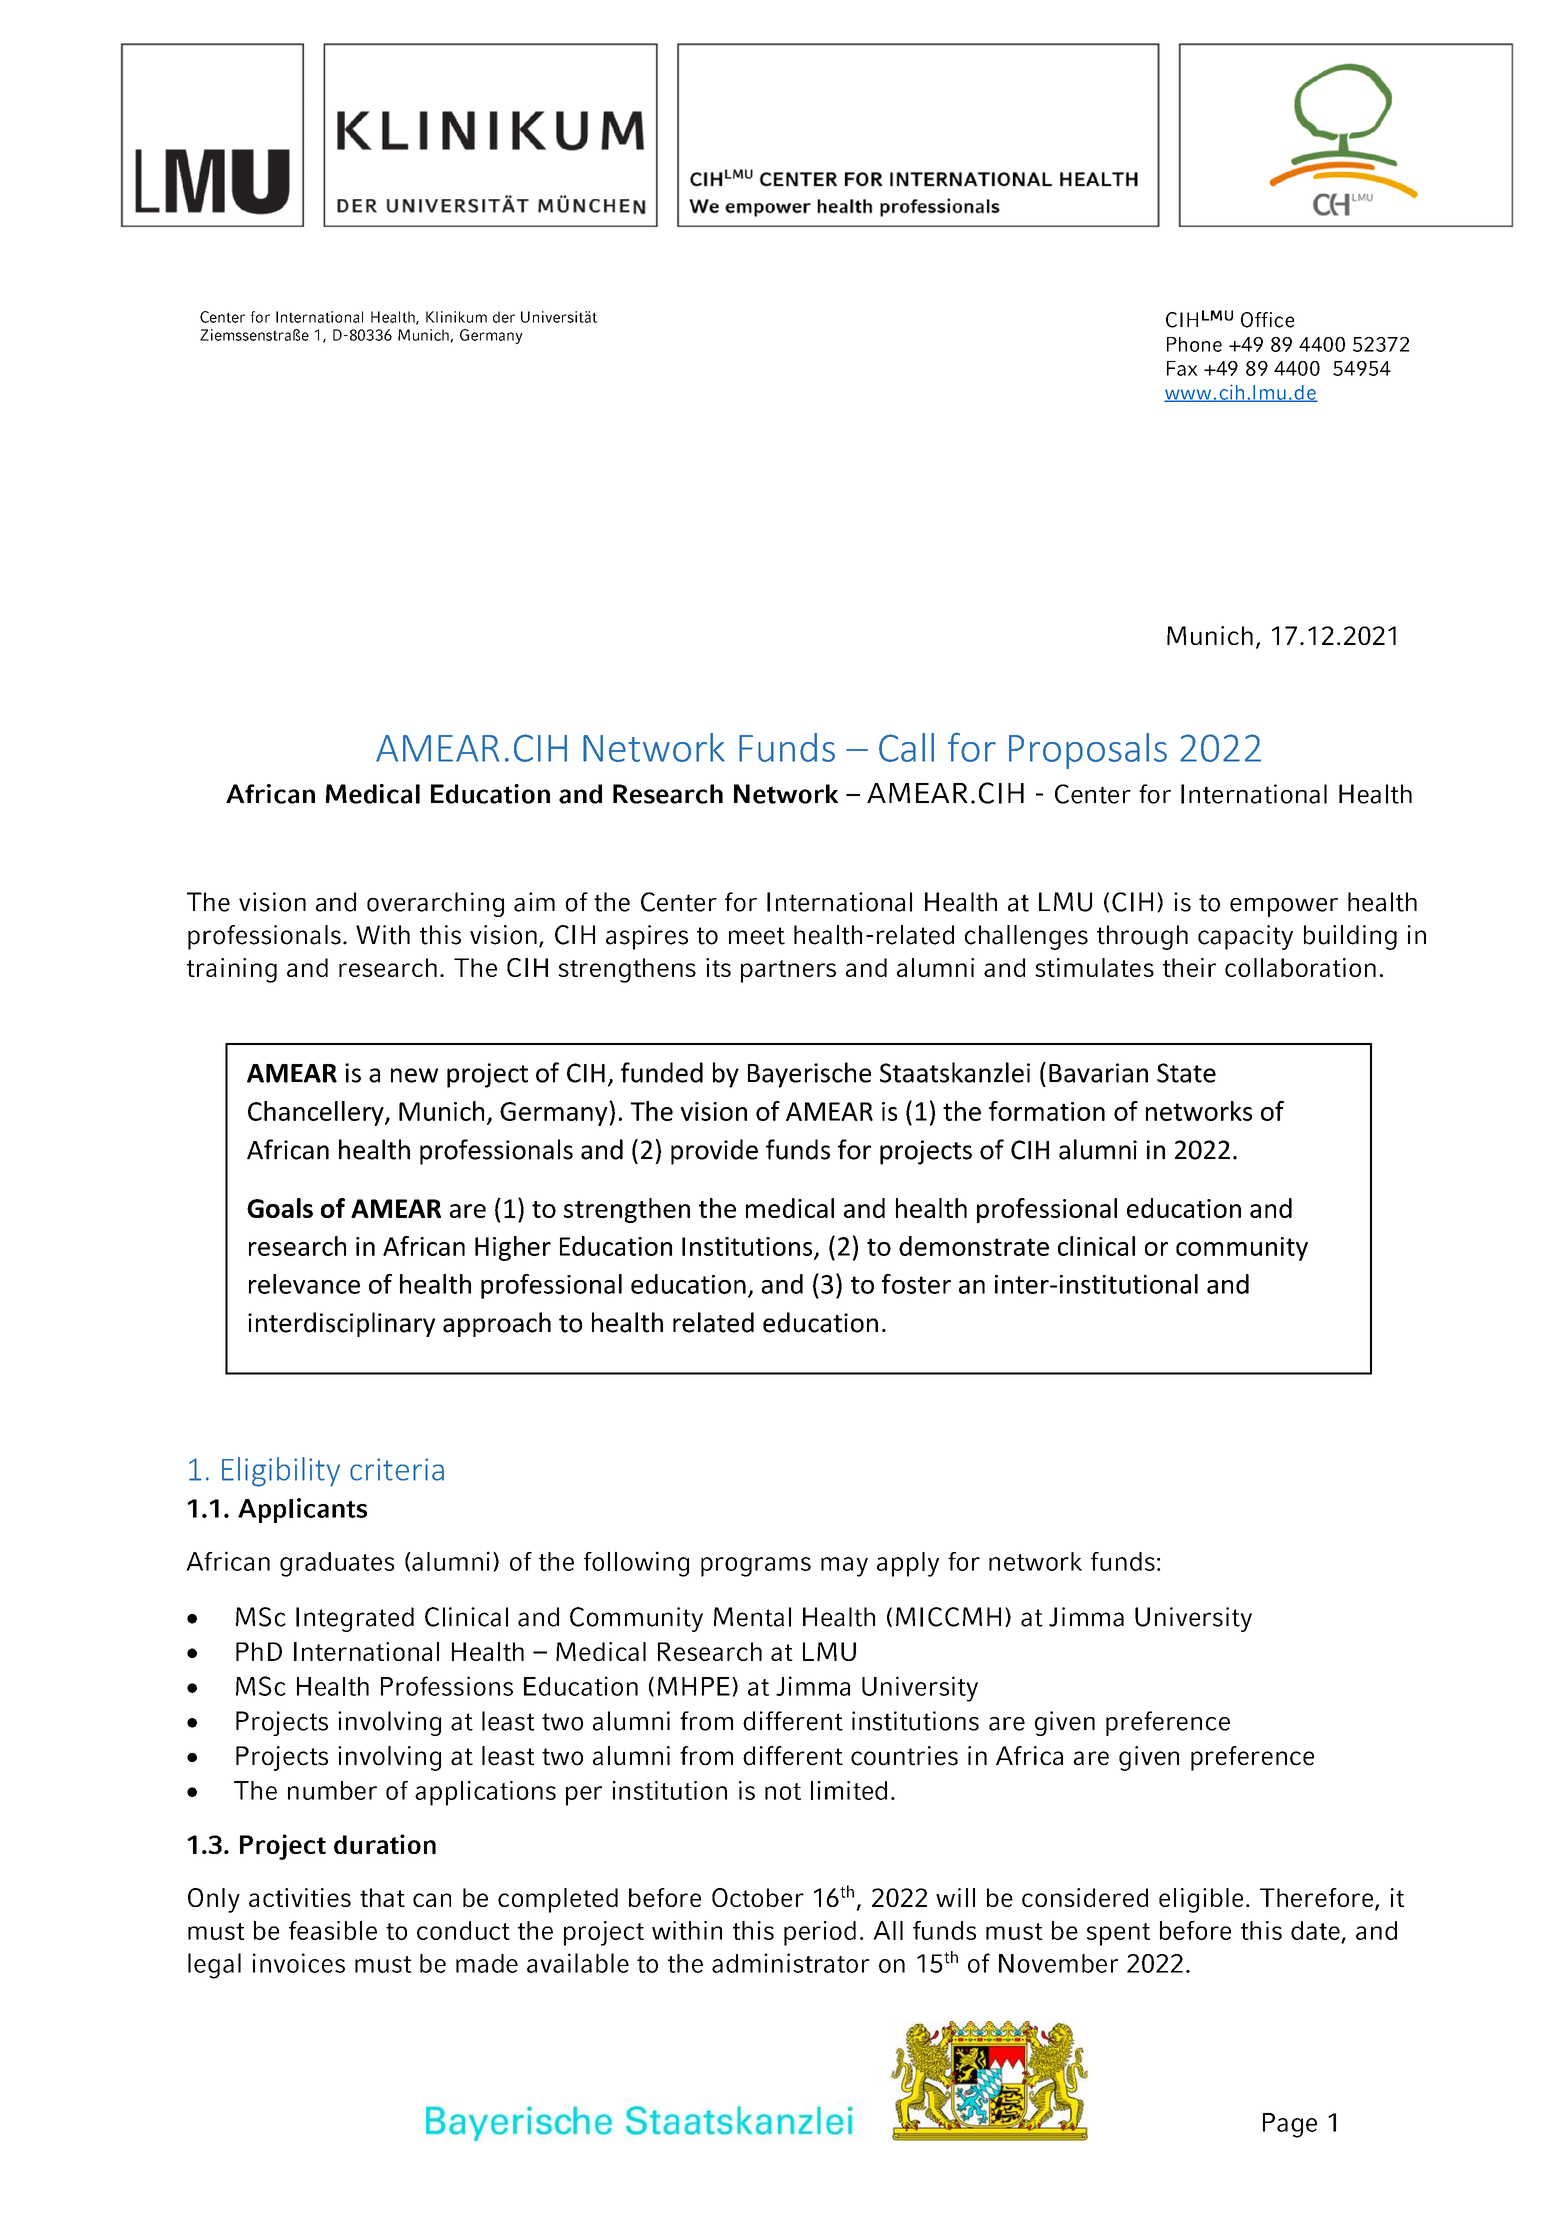  I want to click on overarching, so click(435, 904).
